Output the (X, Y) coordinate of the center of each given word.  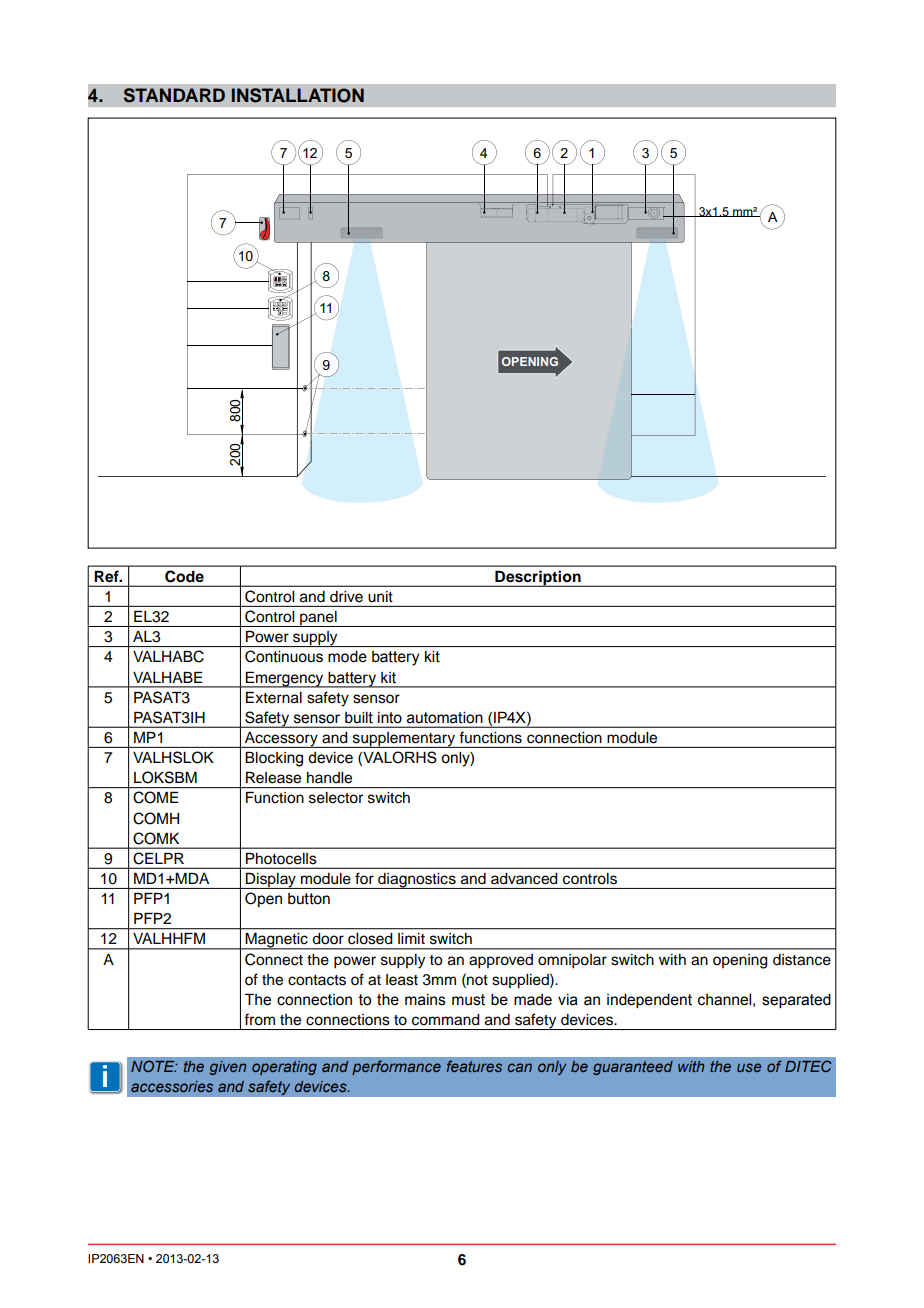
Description (538, 578)
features (474, 1066)
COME (155, 797)
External (274, 698)
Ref (108, 576)
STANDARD (174, 95)
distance (802, 960)
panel (318, 619)
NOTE (154, 1066)
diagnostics (417, 881)
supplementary (404, 740)
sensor (376, 699)
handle (329, 778)
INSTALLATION (298, 95)
